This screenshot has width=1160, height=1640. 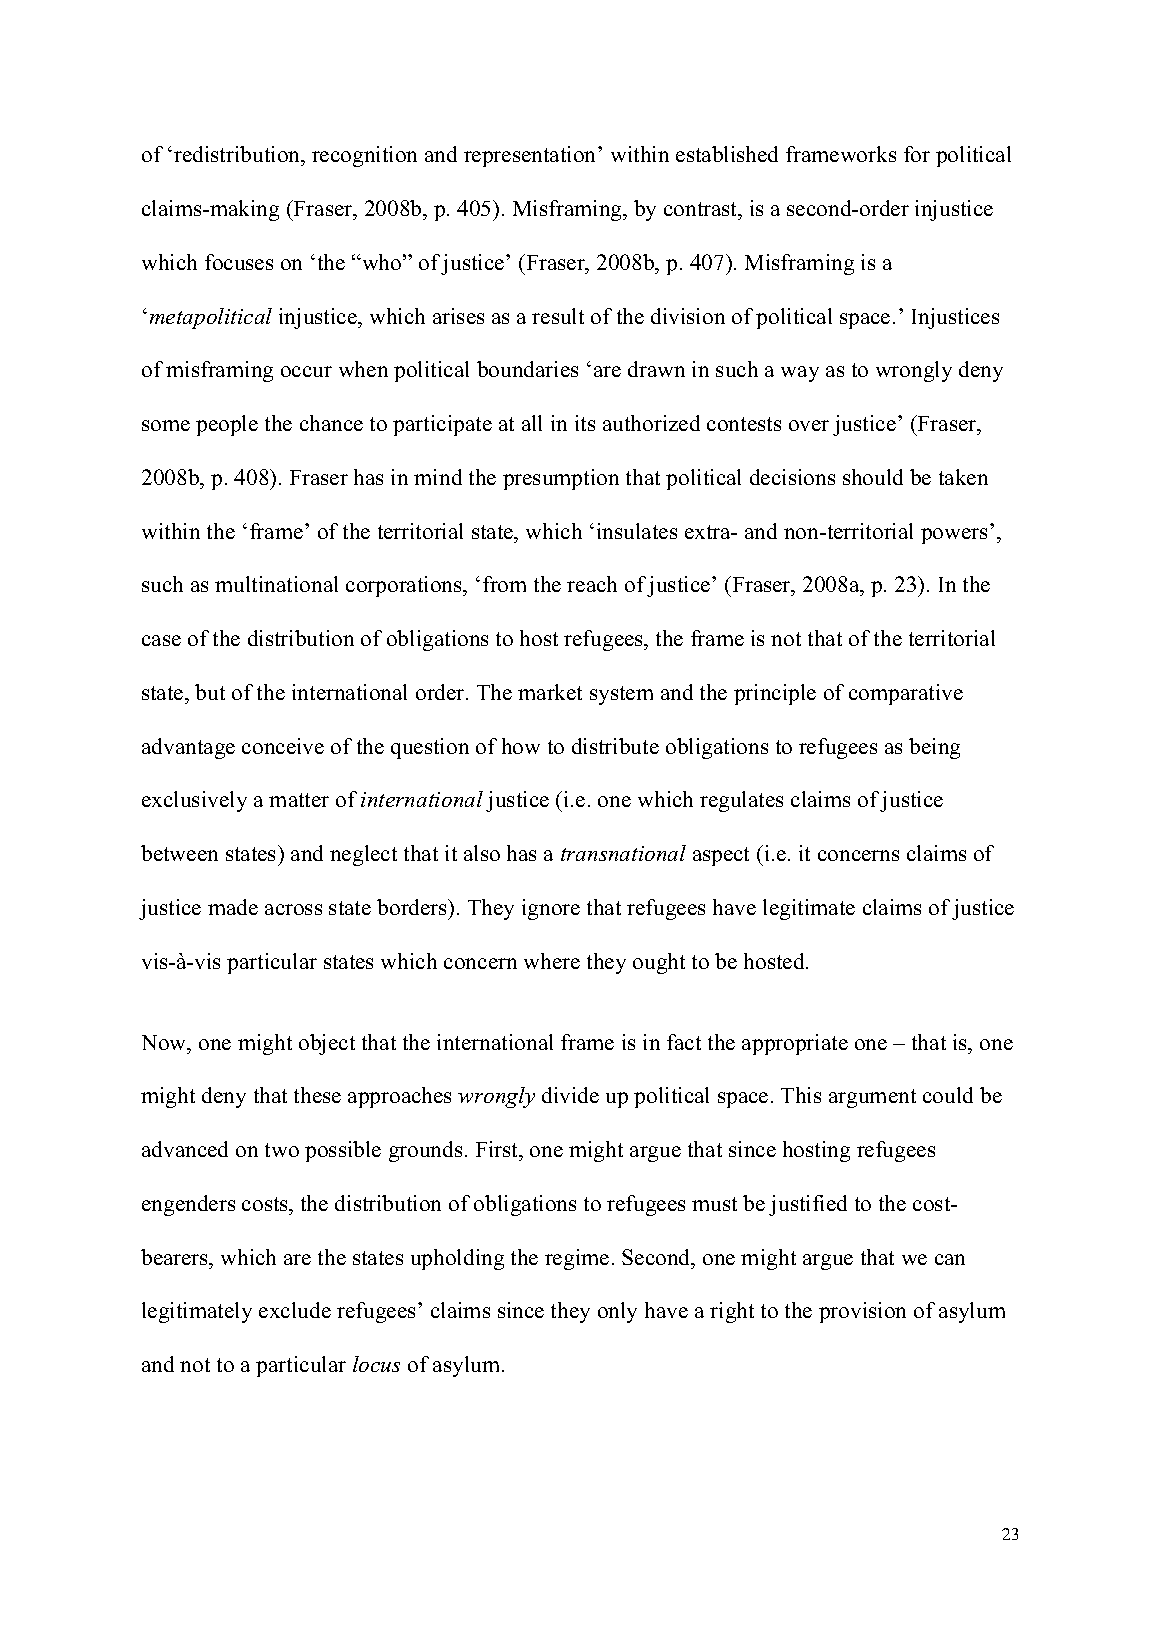 What do you see at coordinates (521, 746) in the screenshot?
I see `how` at bounding box center [521, 746].
